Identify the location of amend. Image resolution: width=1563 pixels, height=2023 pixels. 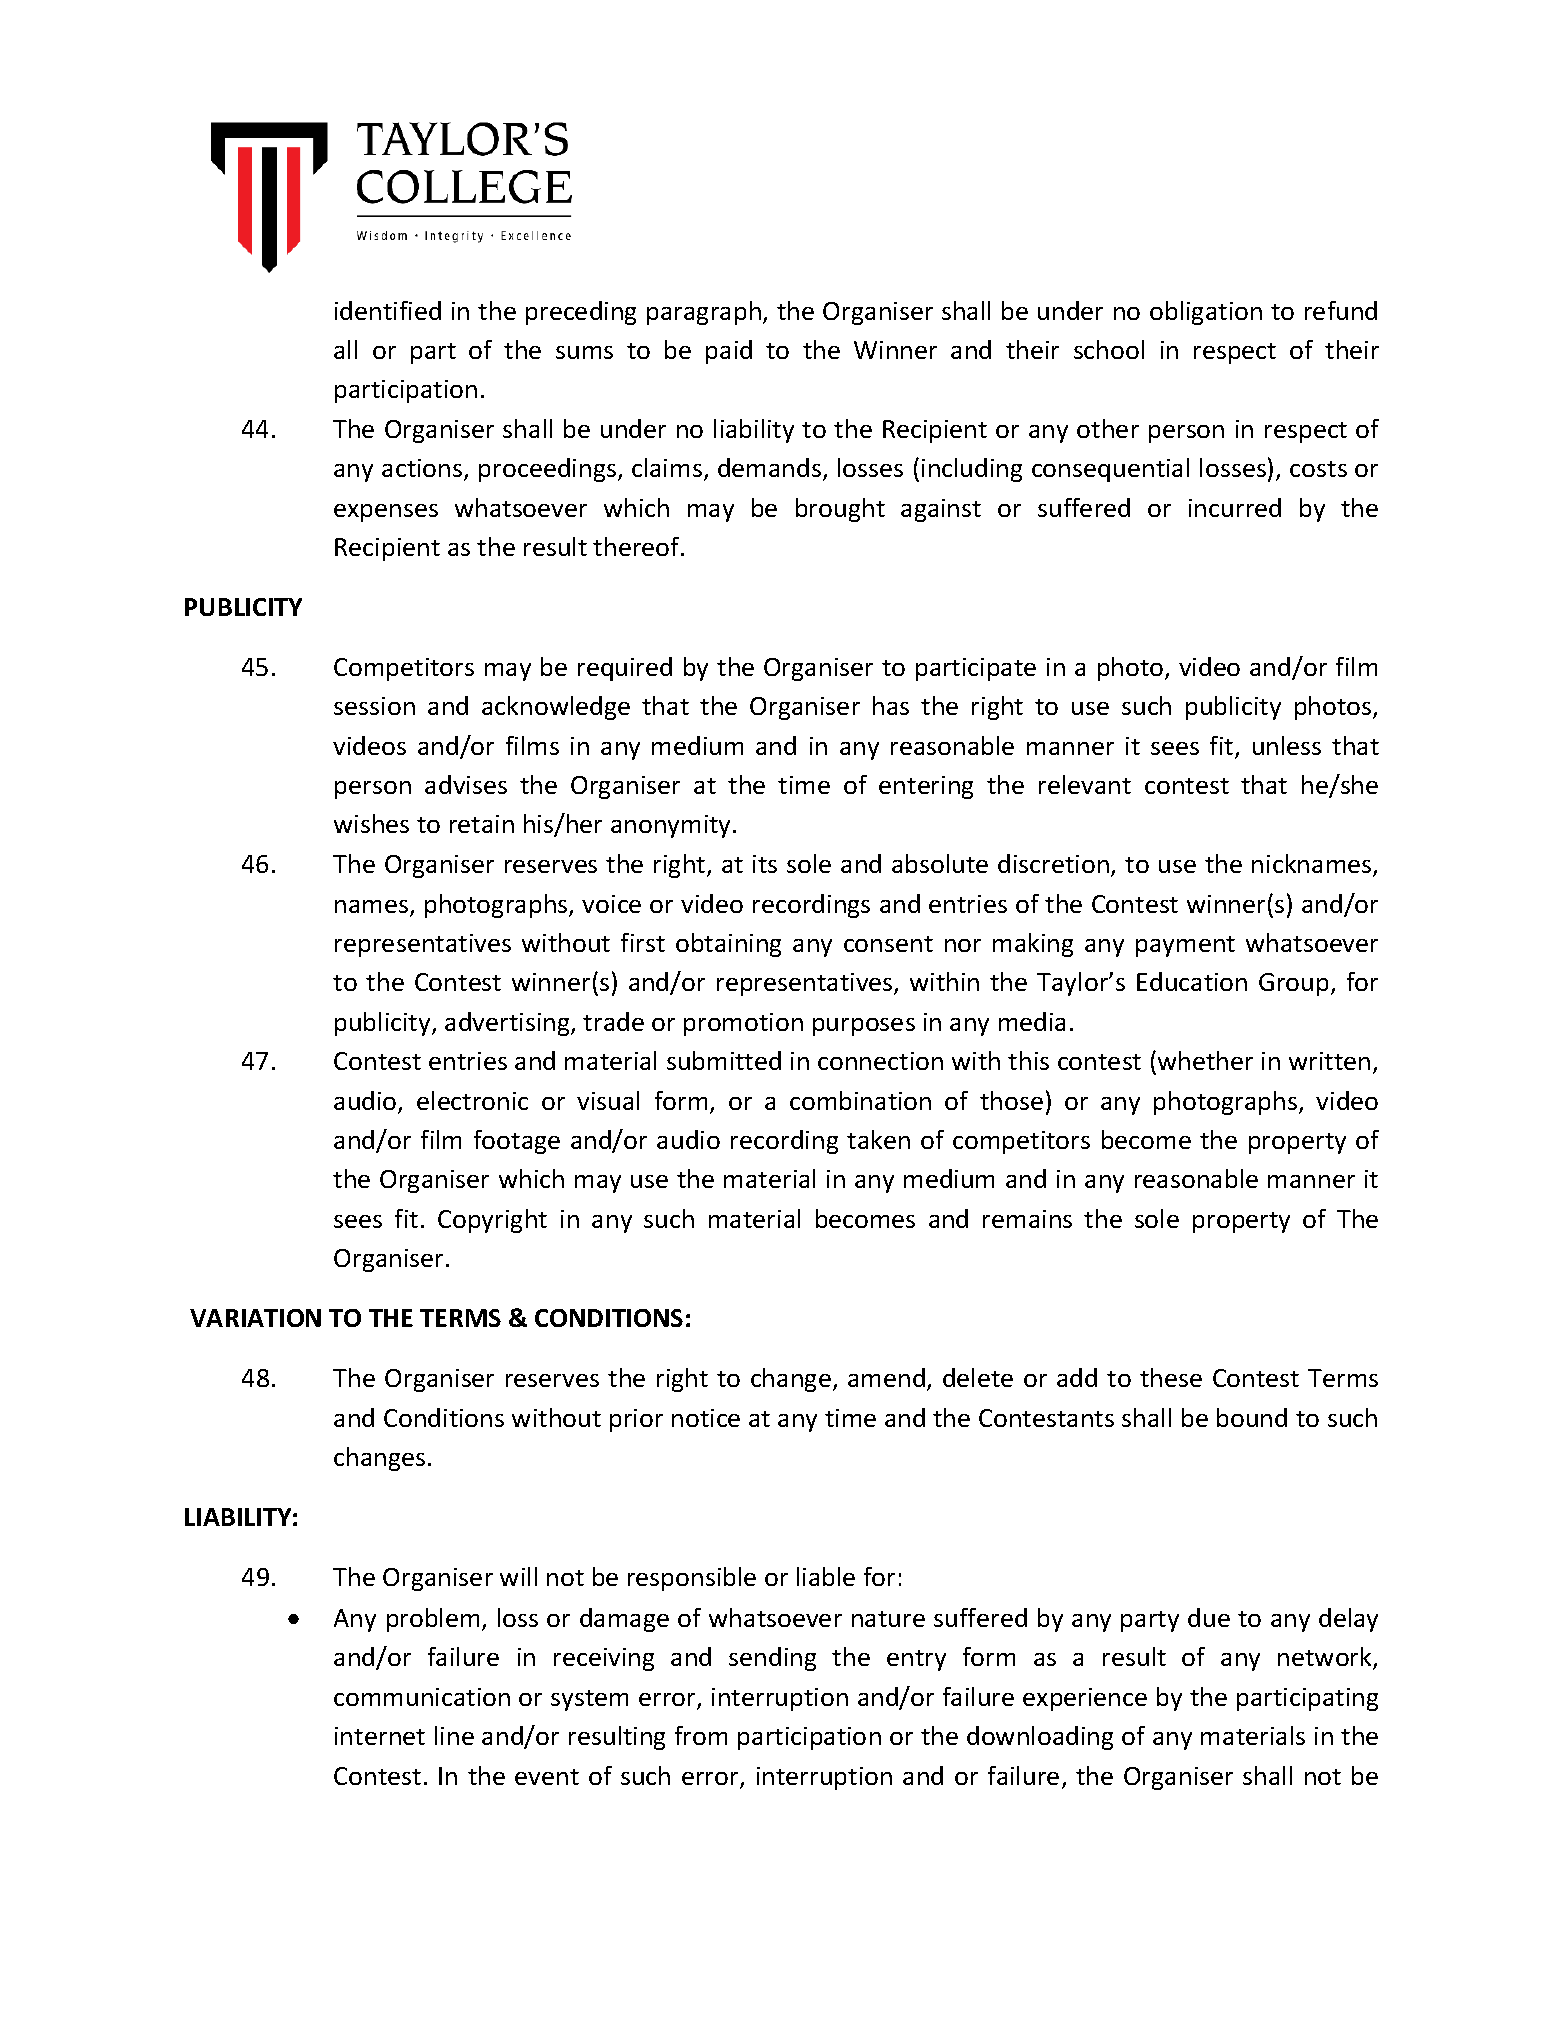
(886, 1377).
